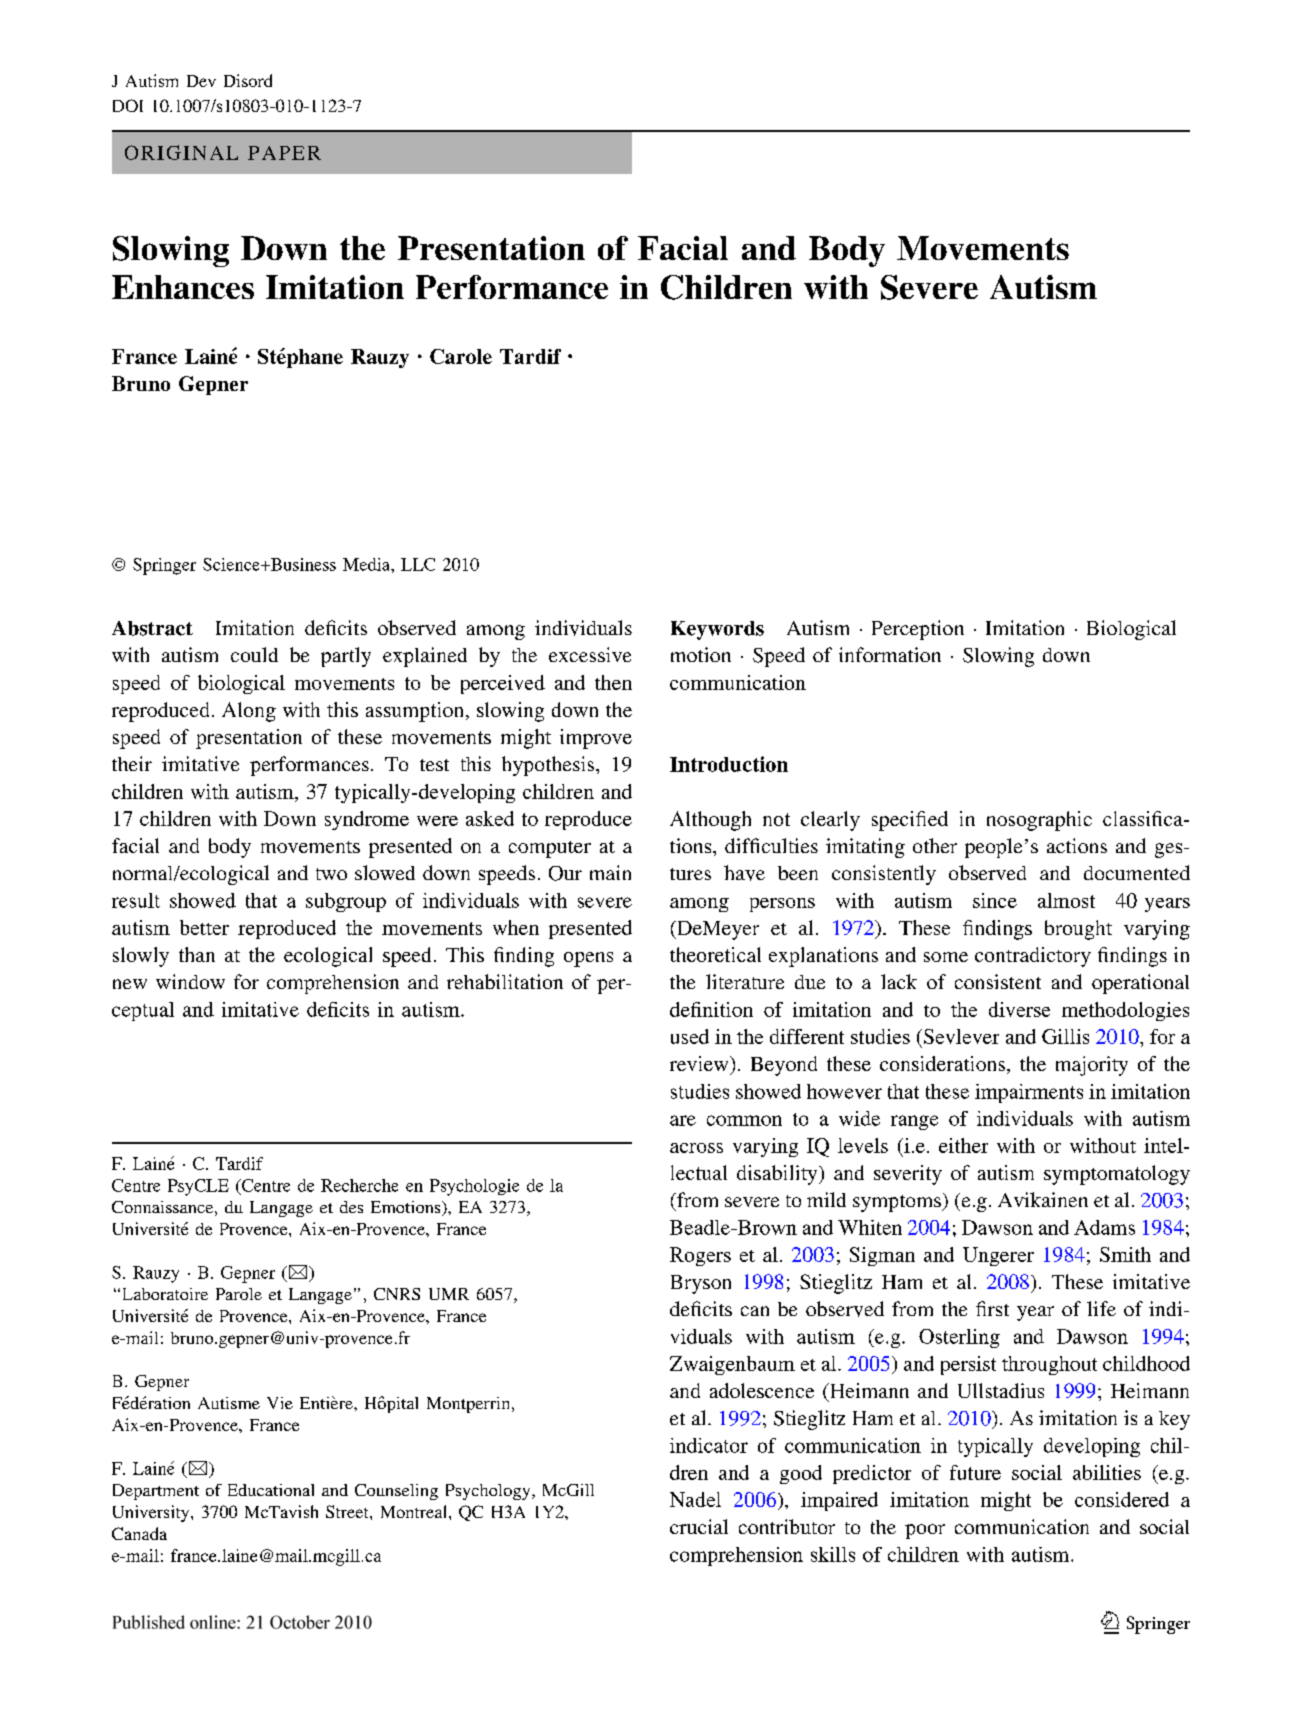  Describe the element at coordinates (254, 654) in the screenshot. I see `could` at that location.
